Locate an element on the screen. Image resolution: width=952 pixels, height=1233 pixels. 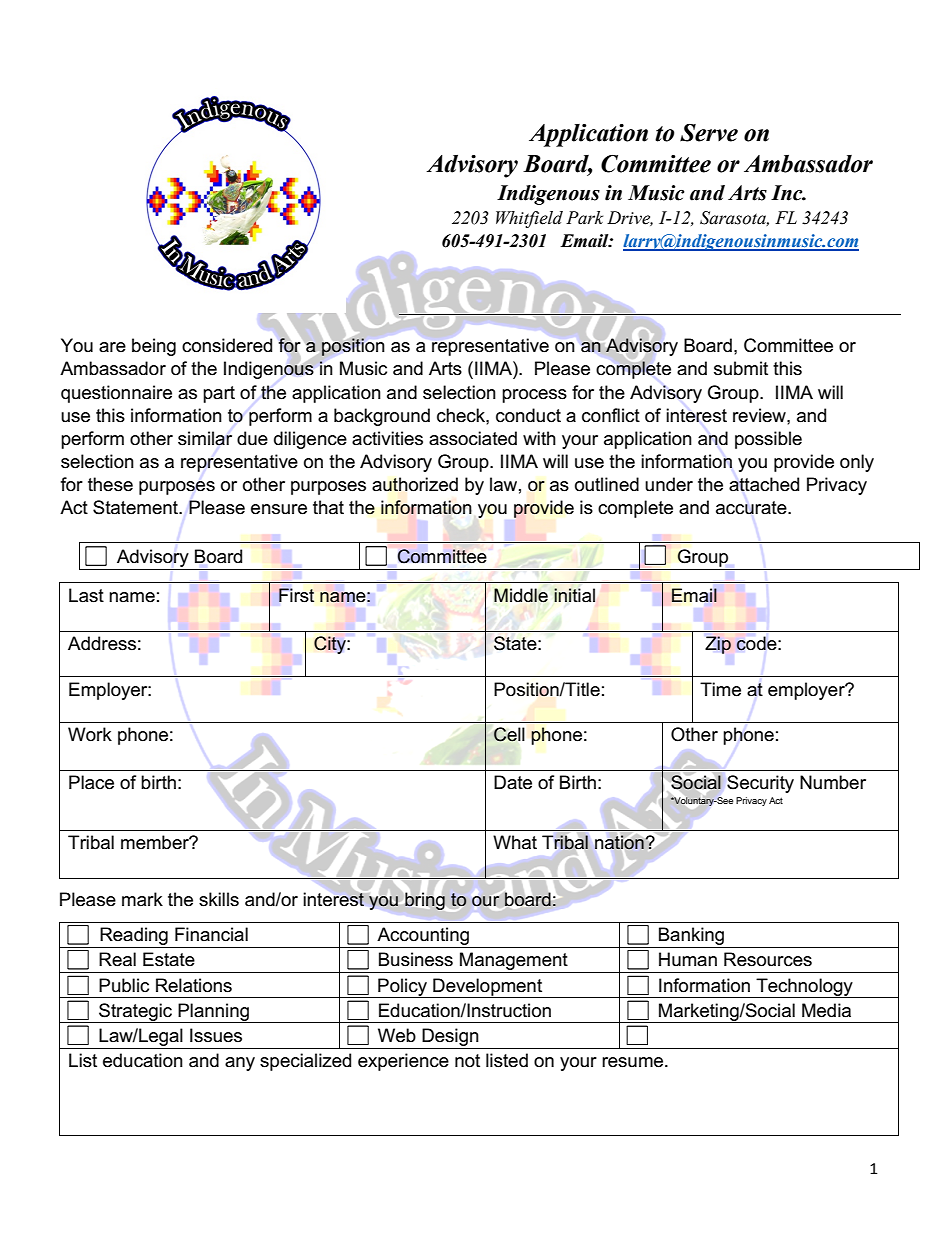
Media is located at coordinates (826, 1010).
